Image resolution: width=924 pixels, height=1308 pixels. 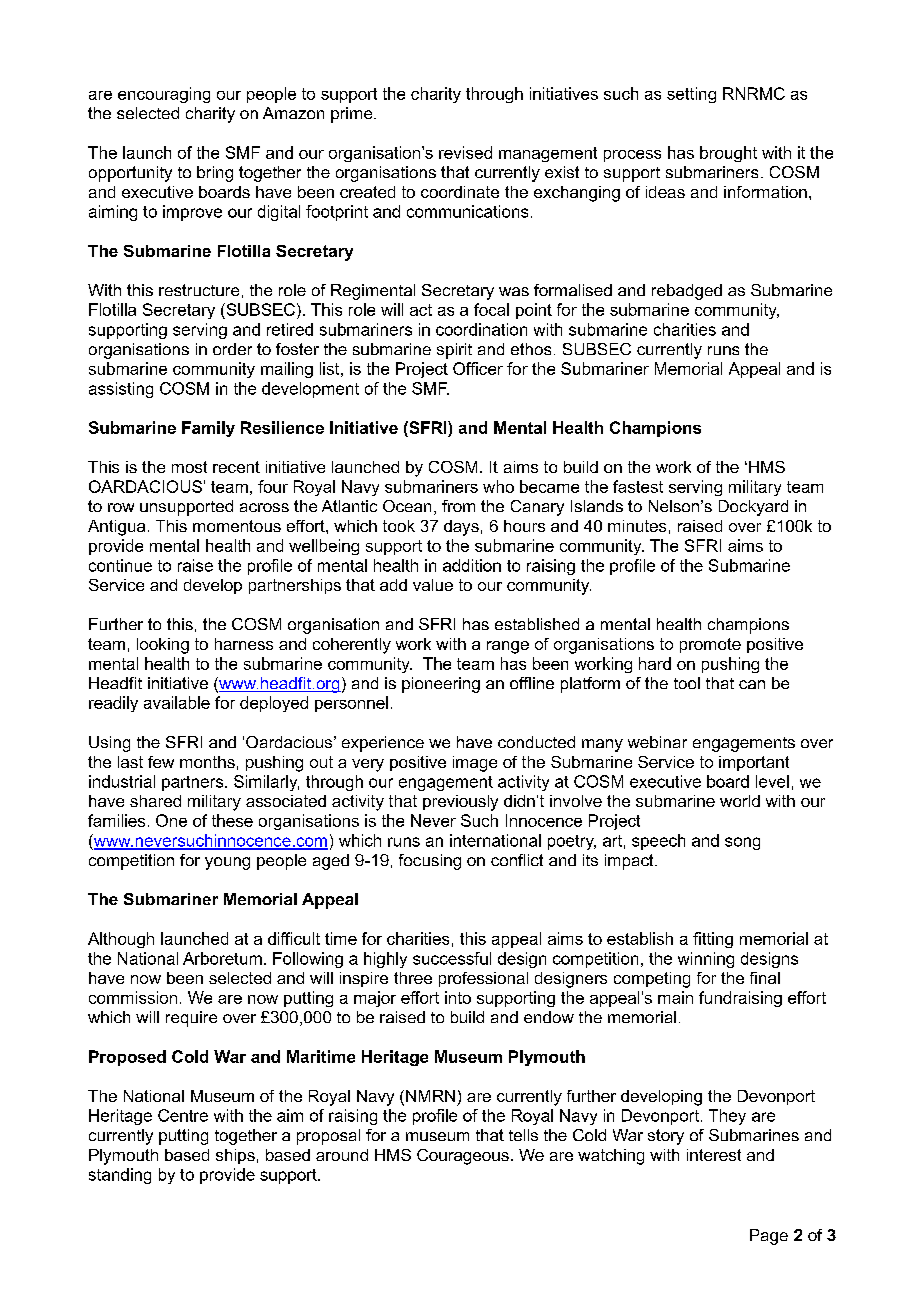 I want to click on encouraging, so click(x=164, y=95).
